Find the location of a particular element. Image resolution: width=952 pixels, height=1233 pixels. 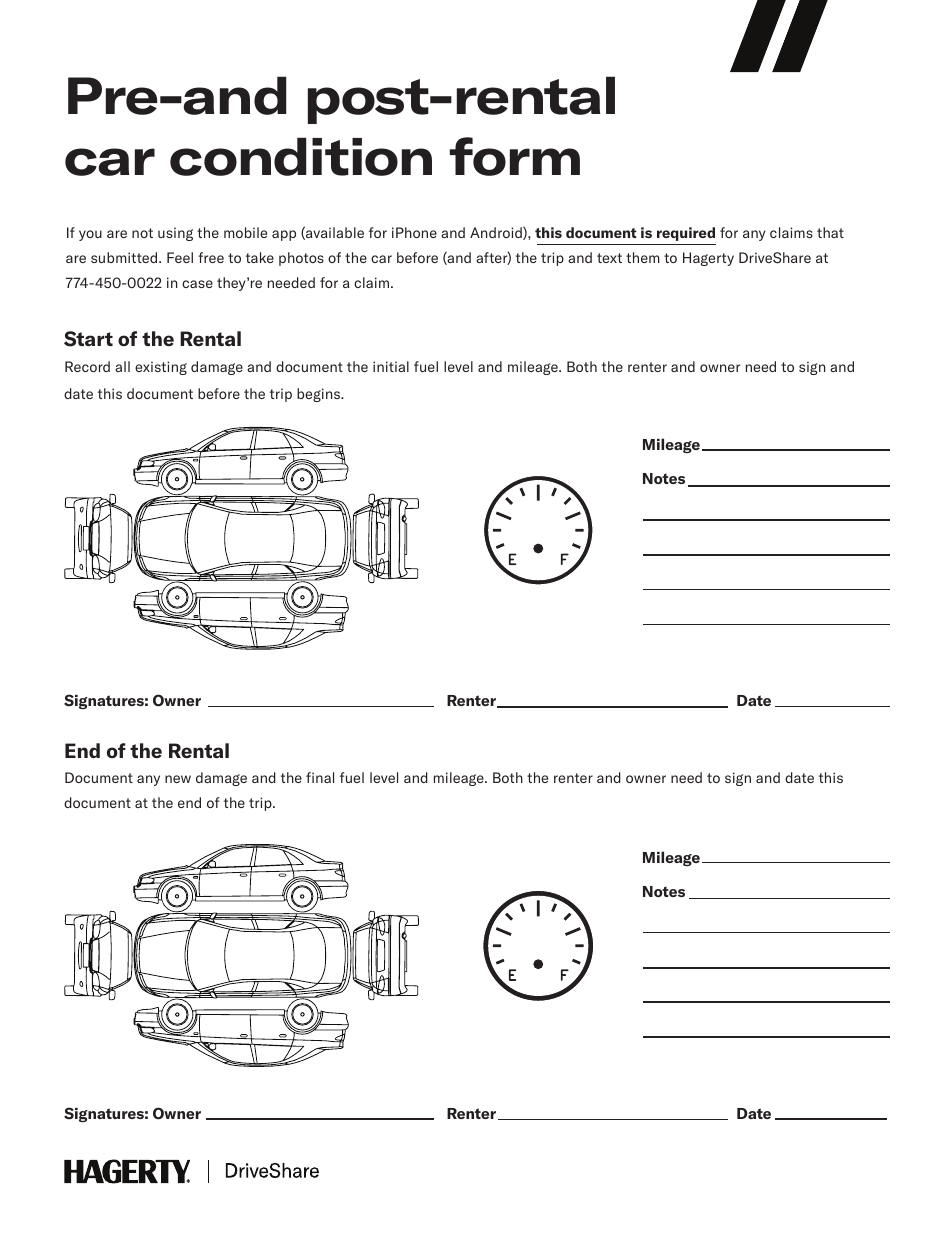

condition is located at coordinates (301, 156).
